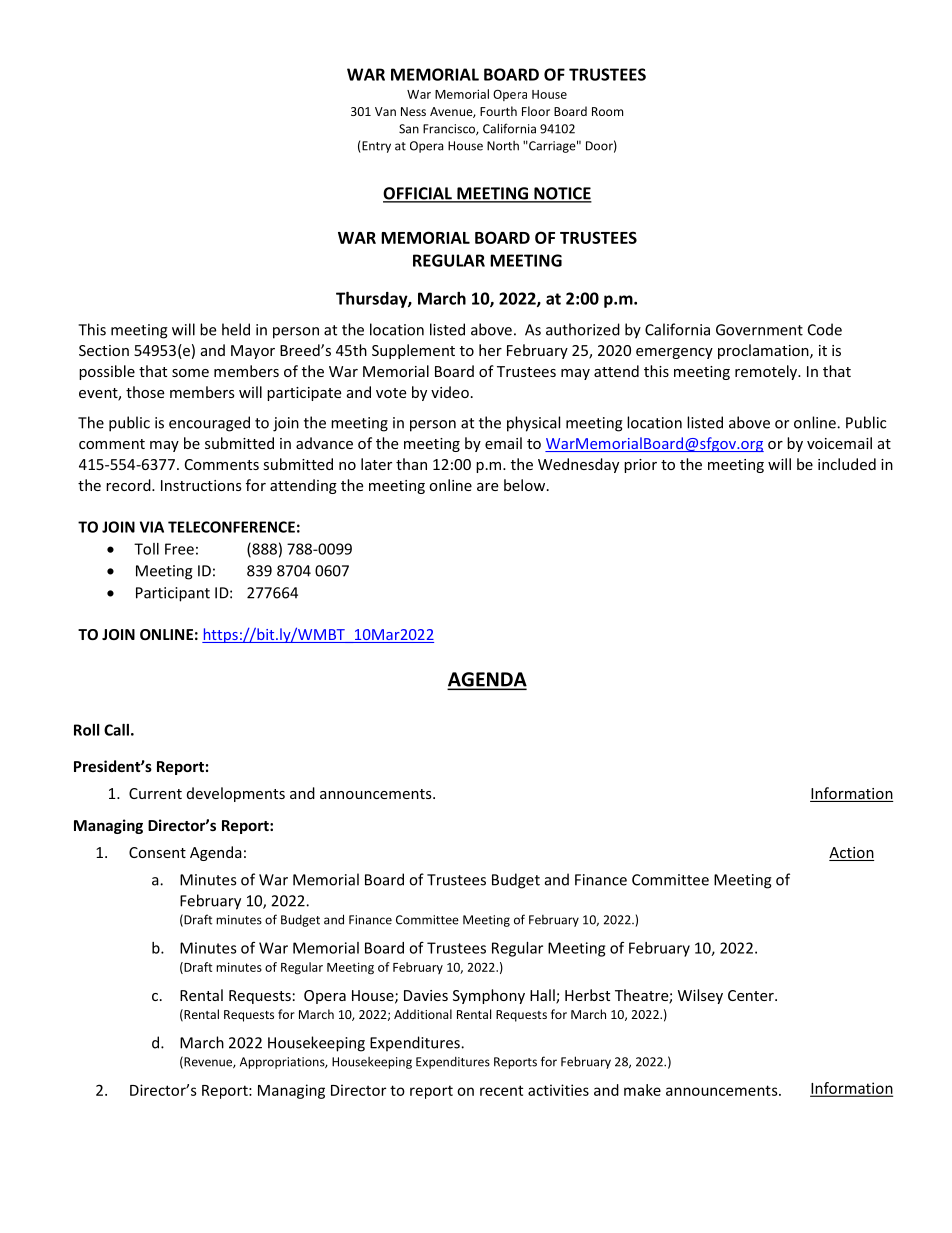 This screenshot has height=1233, width=952. I want to click on Entry, so click(375, 147).
